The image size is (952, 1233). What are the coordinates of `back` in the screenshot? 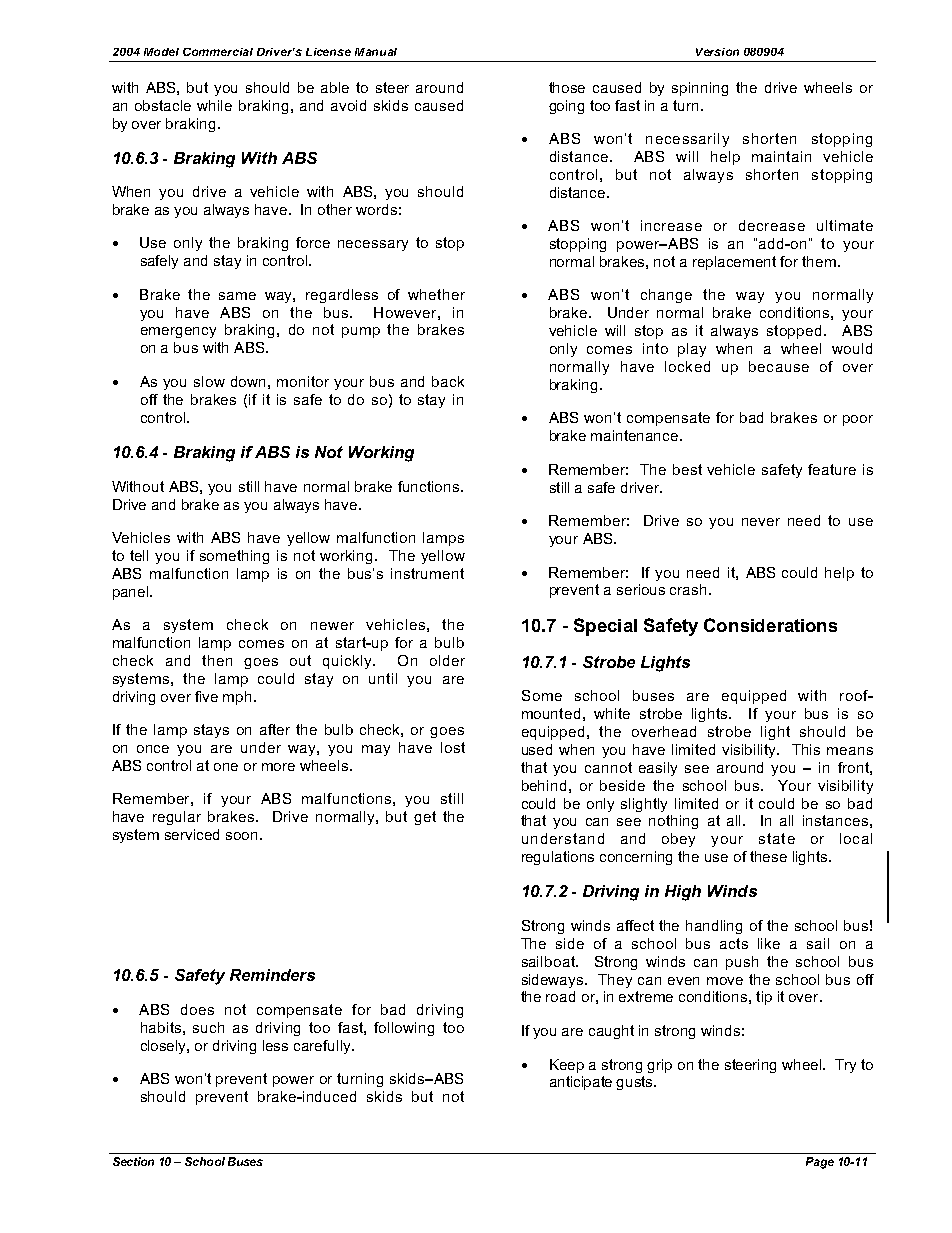 It's located at (448, 381).
